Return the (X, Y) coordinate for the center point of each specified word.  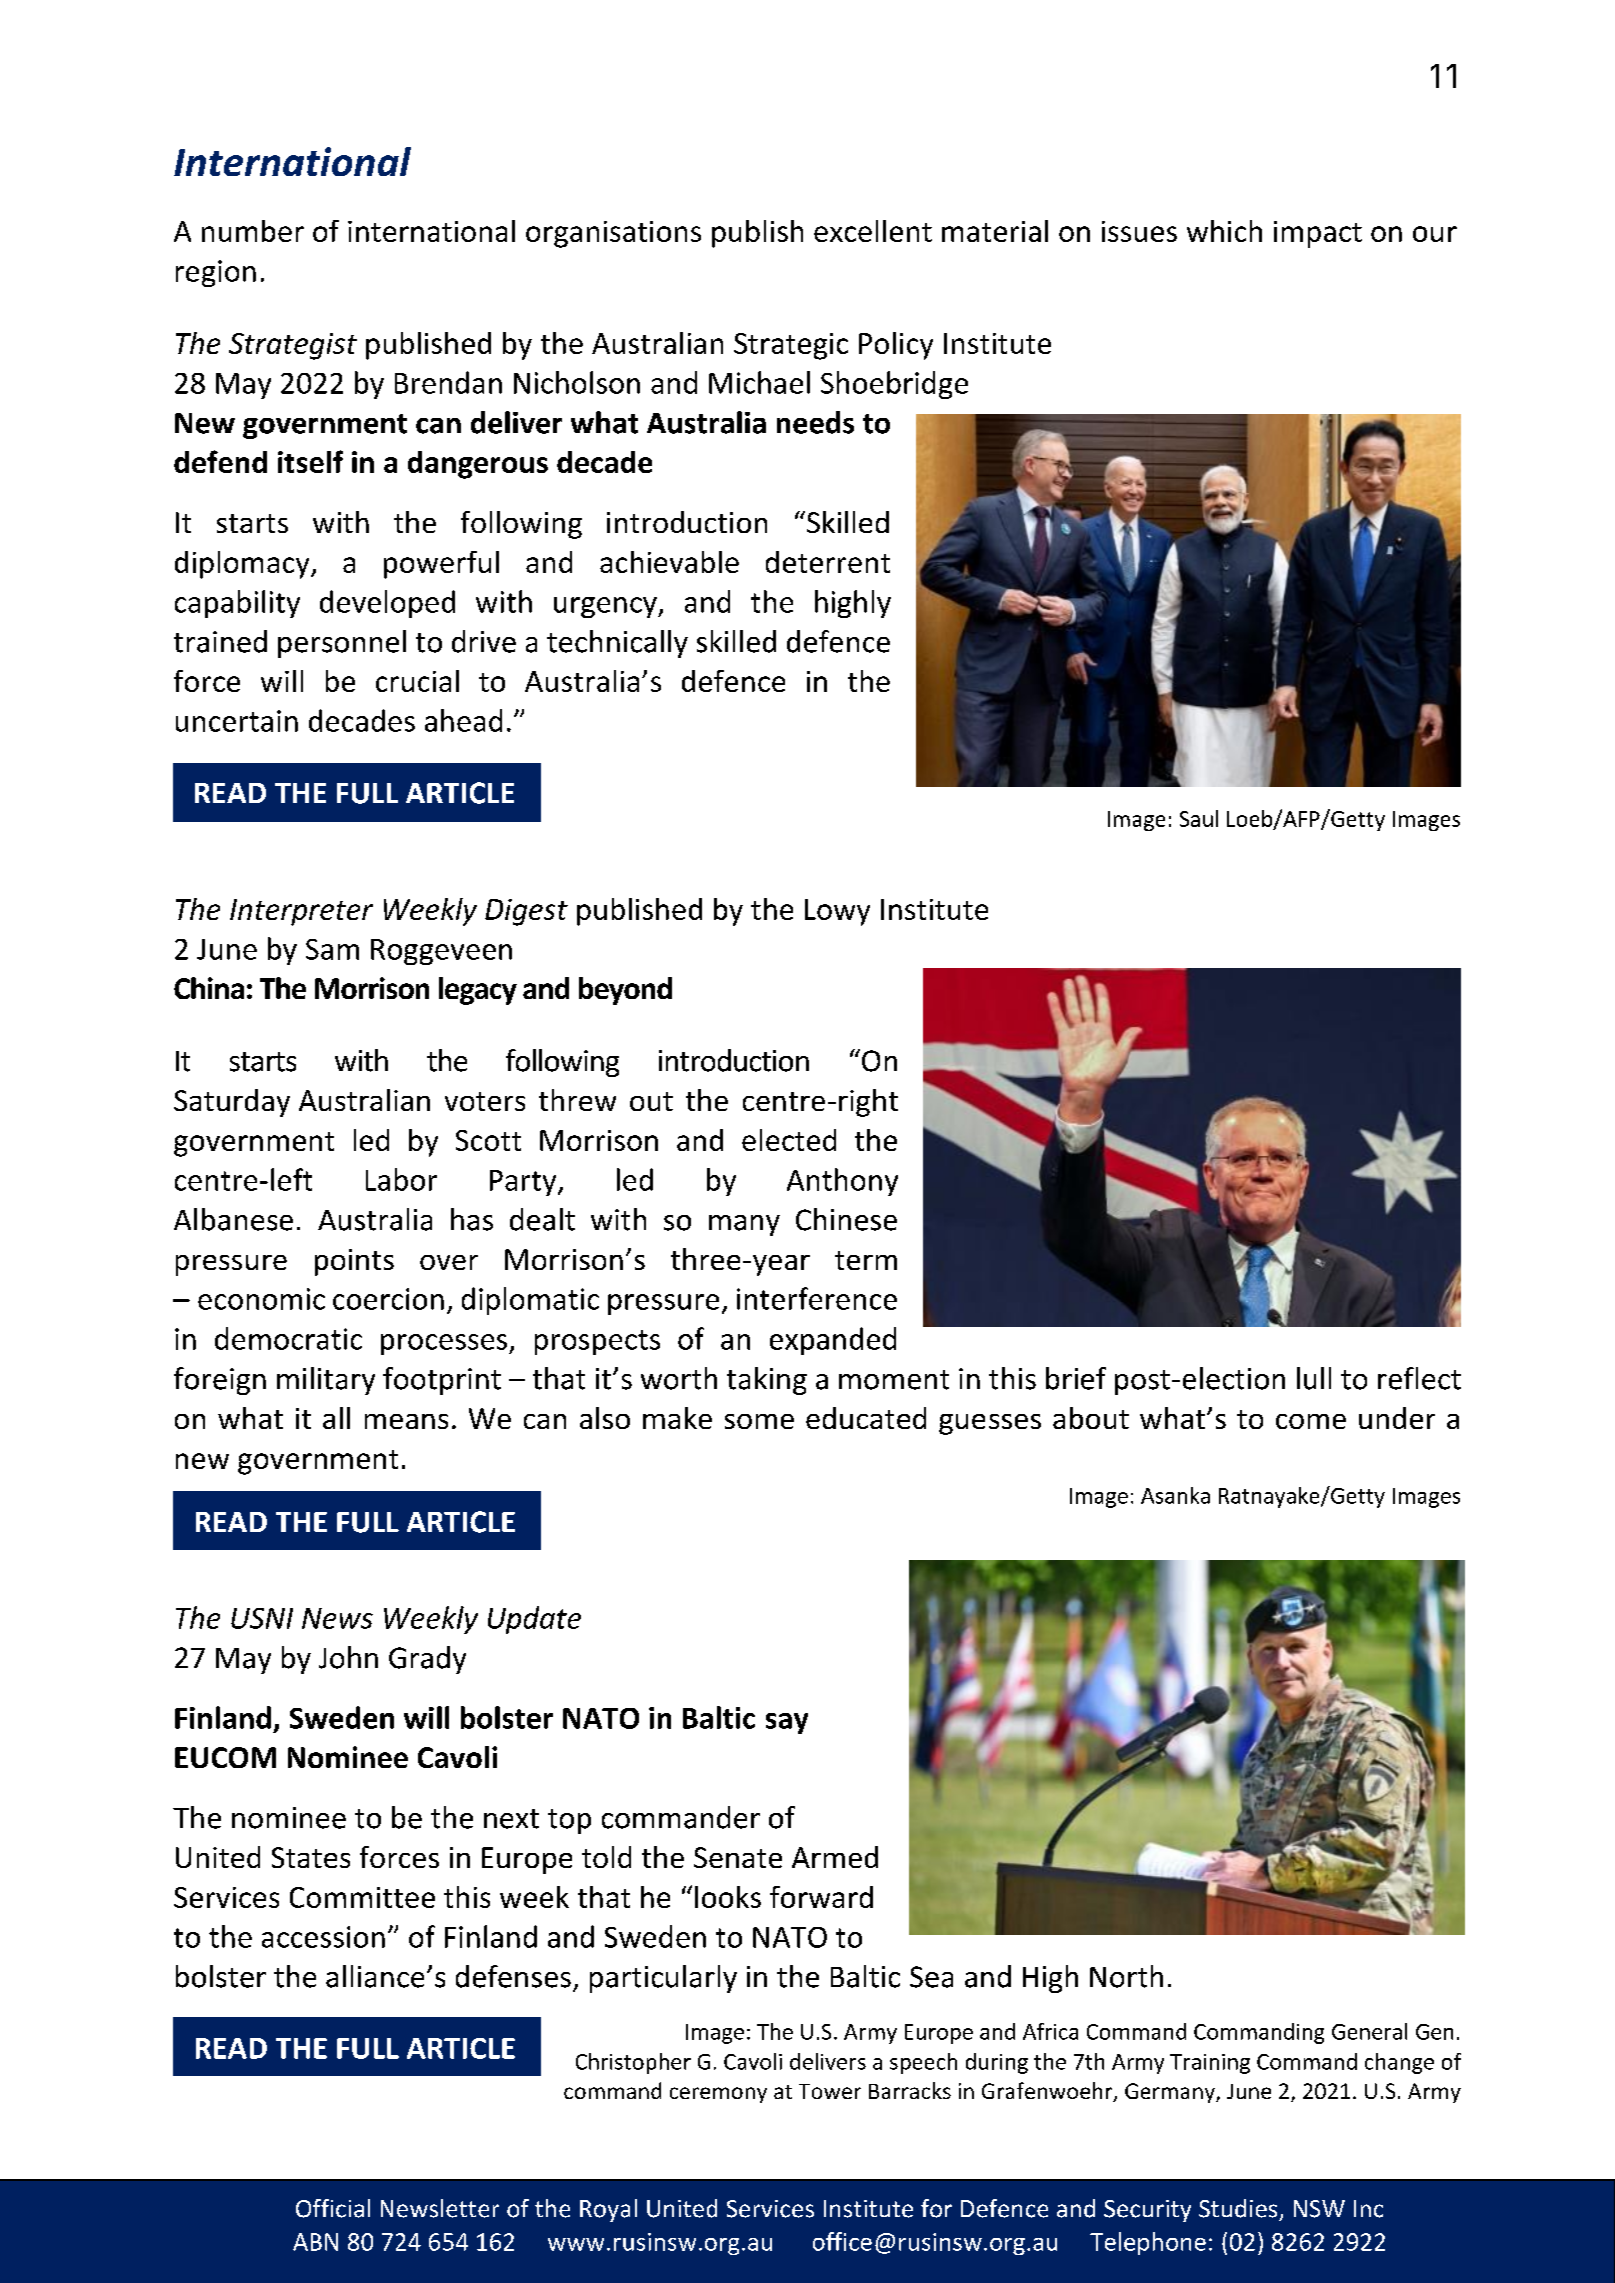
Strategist (293, 346)
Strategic (791, 346)
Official (333, 2208)
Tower (830, 2091)
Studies (1238, 2208)
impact (1318, 234)
